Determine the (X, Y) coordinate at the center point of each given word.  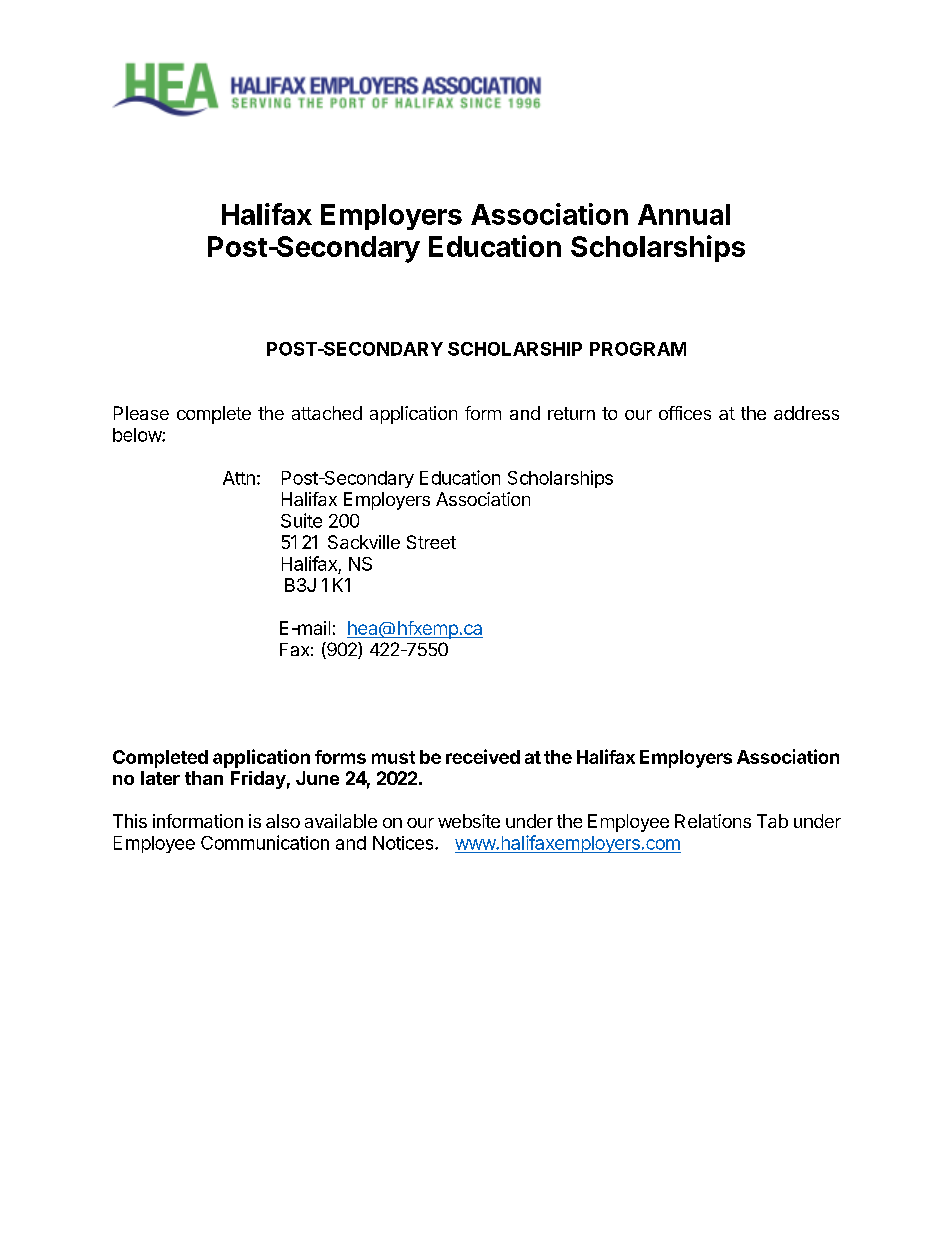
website (469, 821)
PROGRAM (638, 349)
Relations (713, 821)
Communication (265, 842)
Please (141, 413)
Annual (684, 214)
